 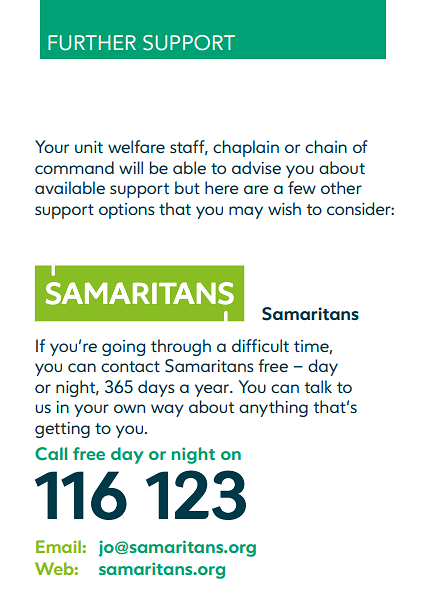 I want to click on options, so click(x=127, y=211).
